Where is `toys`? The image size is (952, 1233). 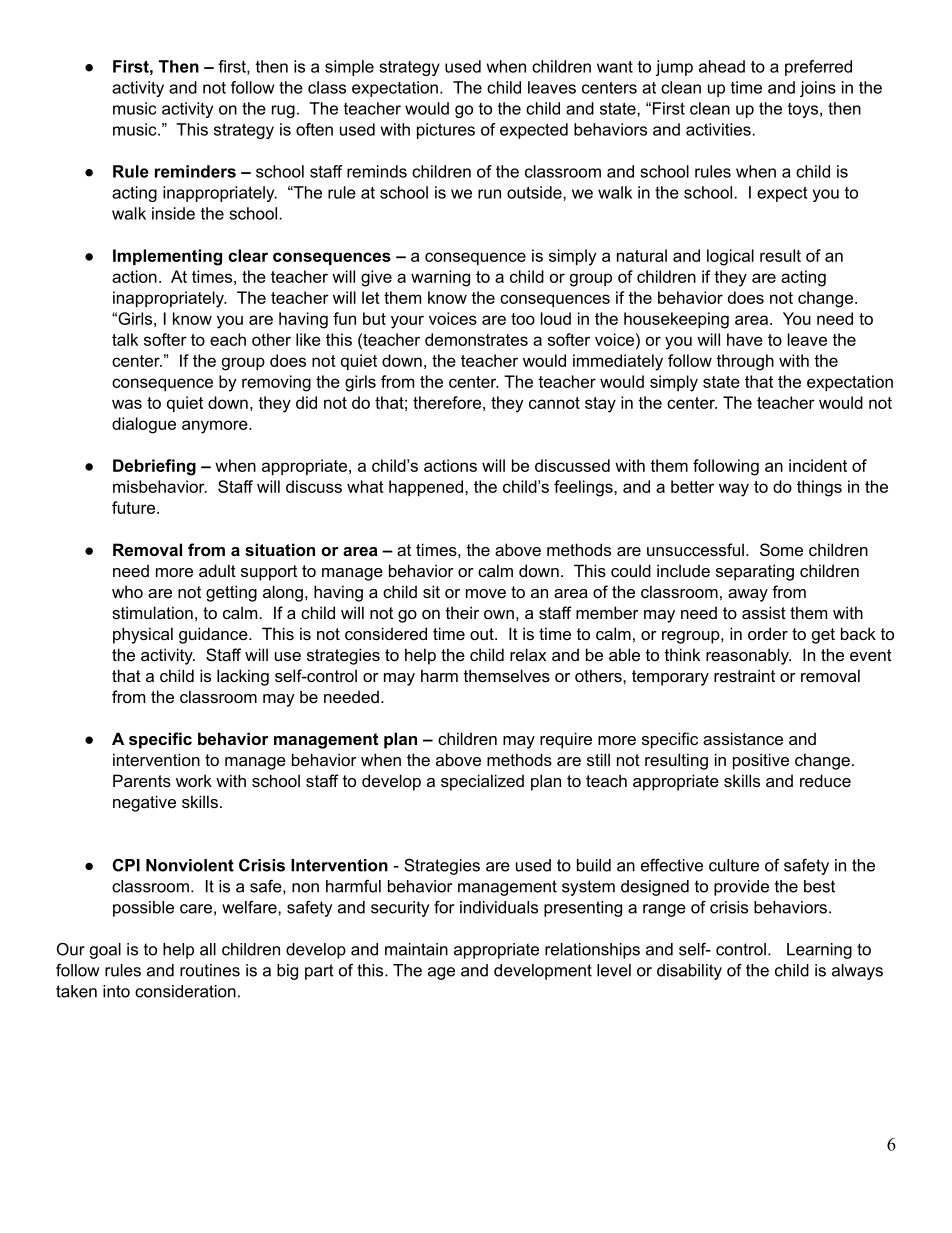 toys is located at coordinates (804, 110).
